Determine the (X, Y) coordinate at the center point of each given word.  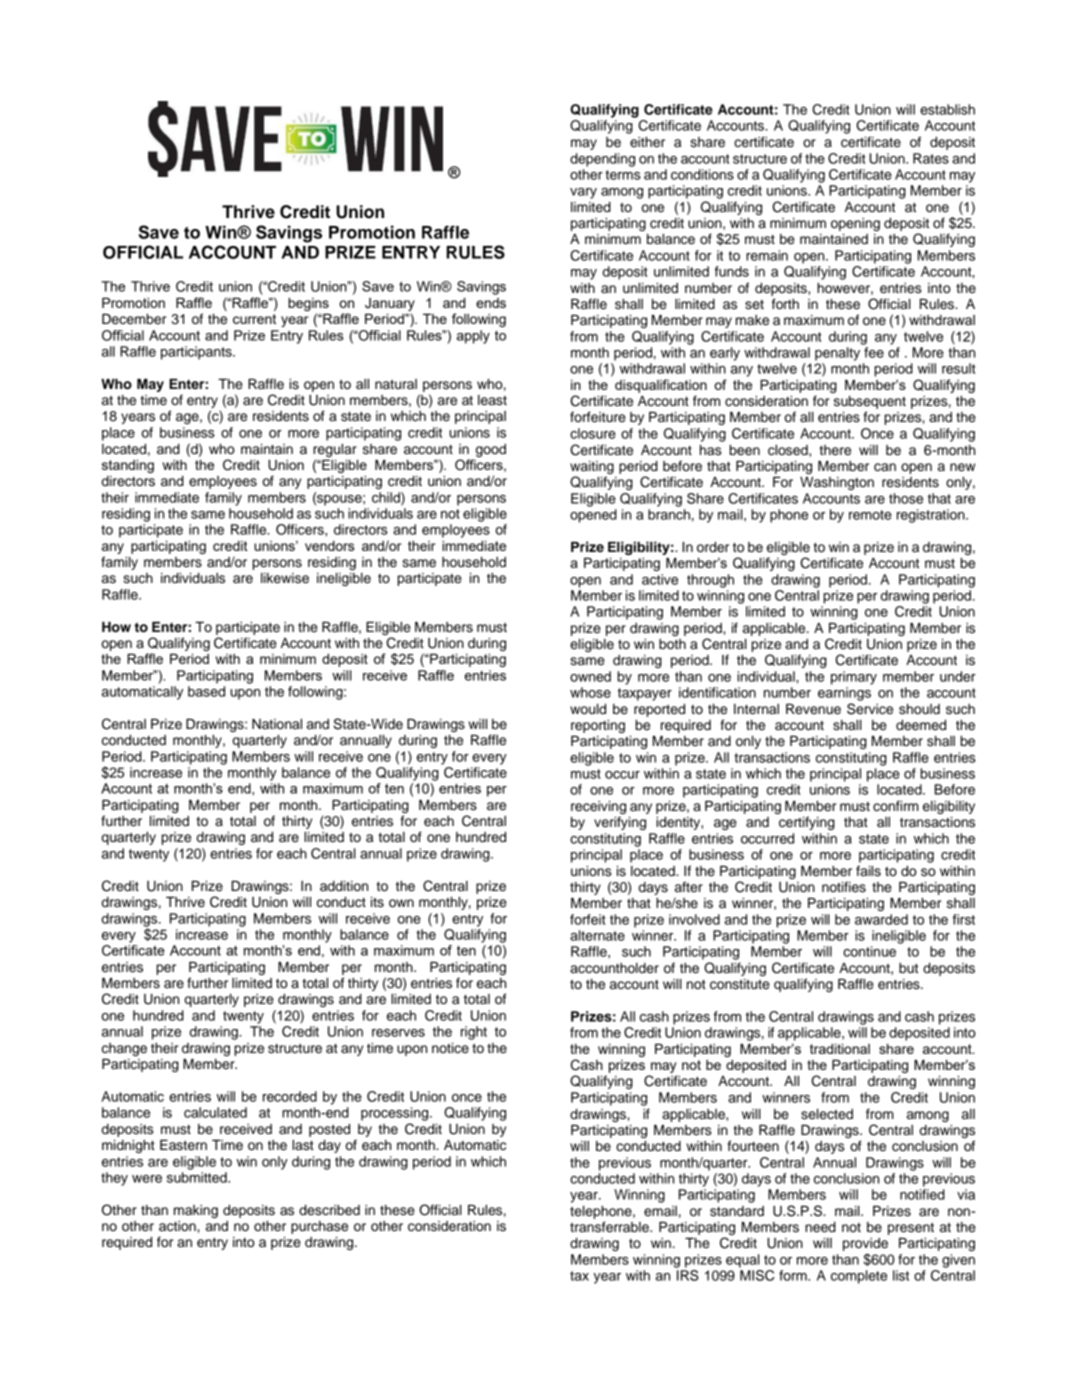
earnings (844, 694)
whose (590, 692)
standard (737, 1211)
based (206, 691)
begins (308, 304)
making (196, 1211)
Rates (931, 158)
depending (602, 160)
